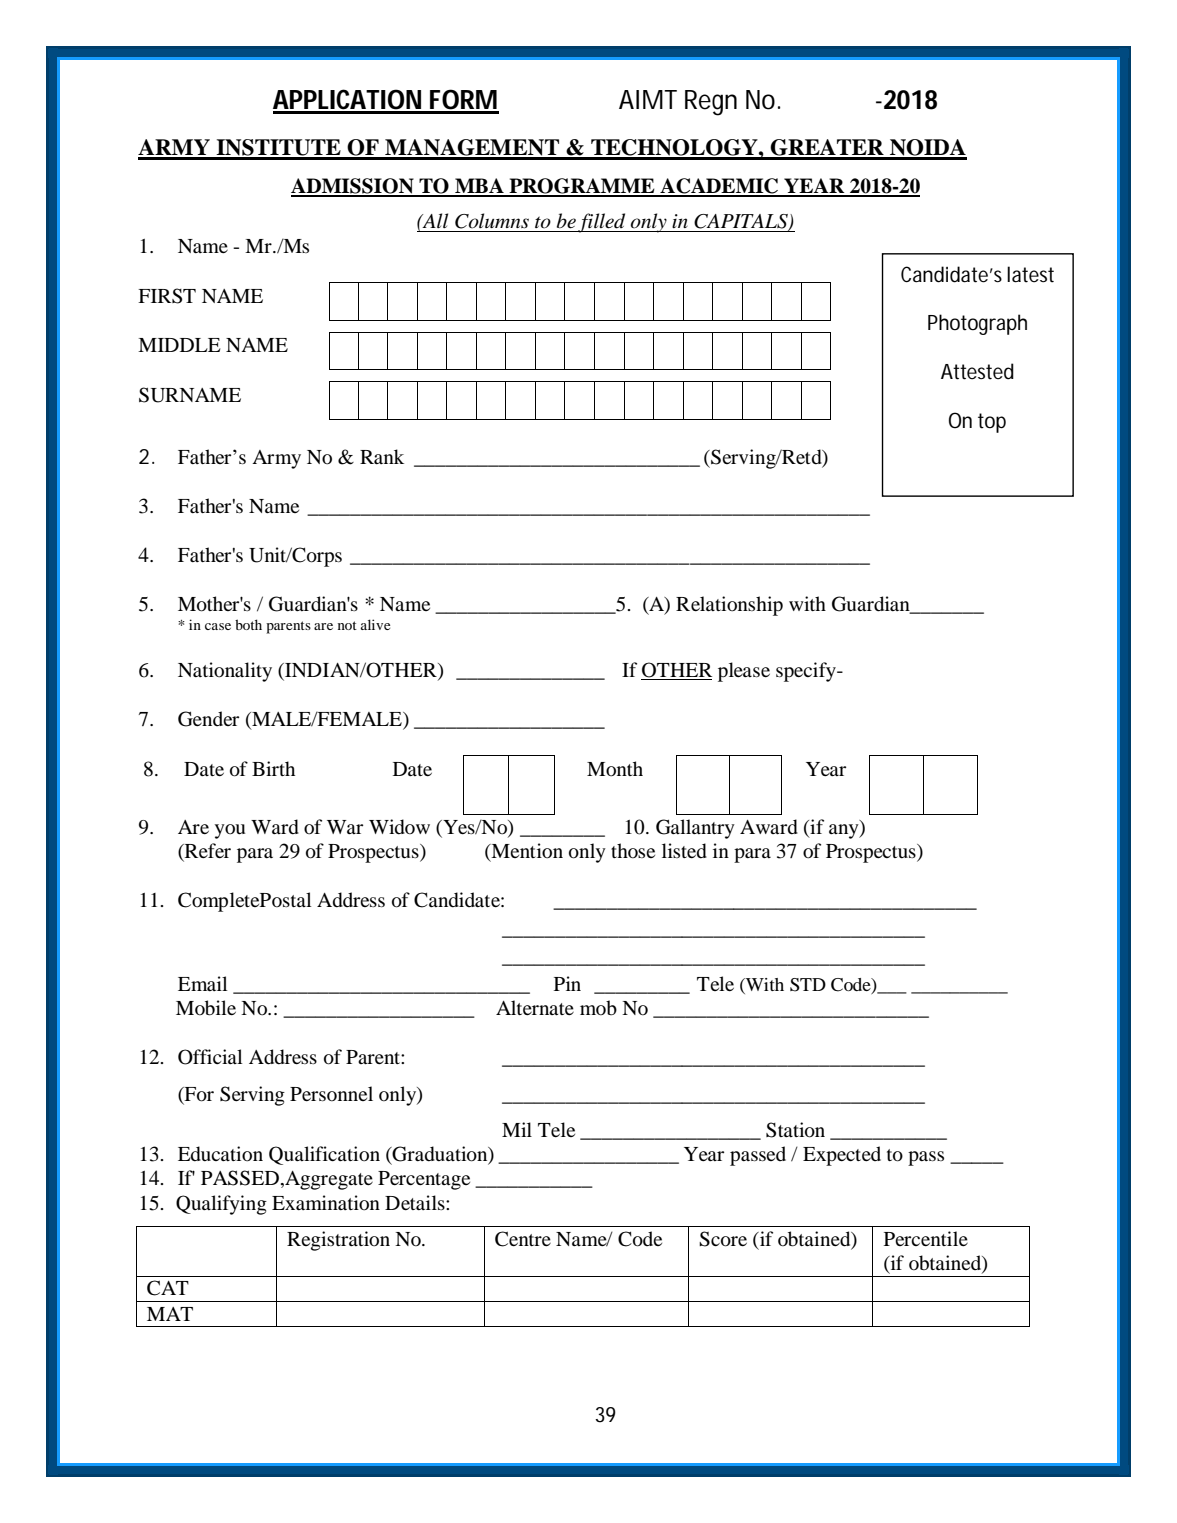 This screenshot has width=1177, height=1523. I want to click on Birth, so click(273, 768).
